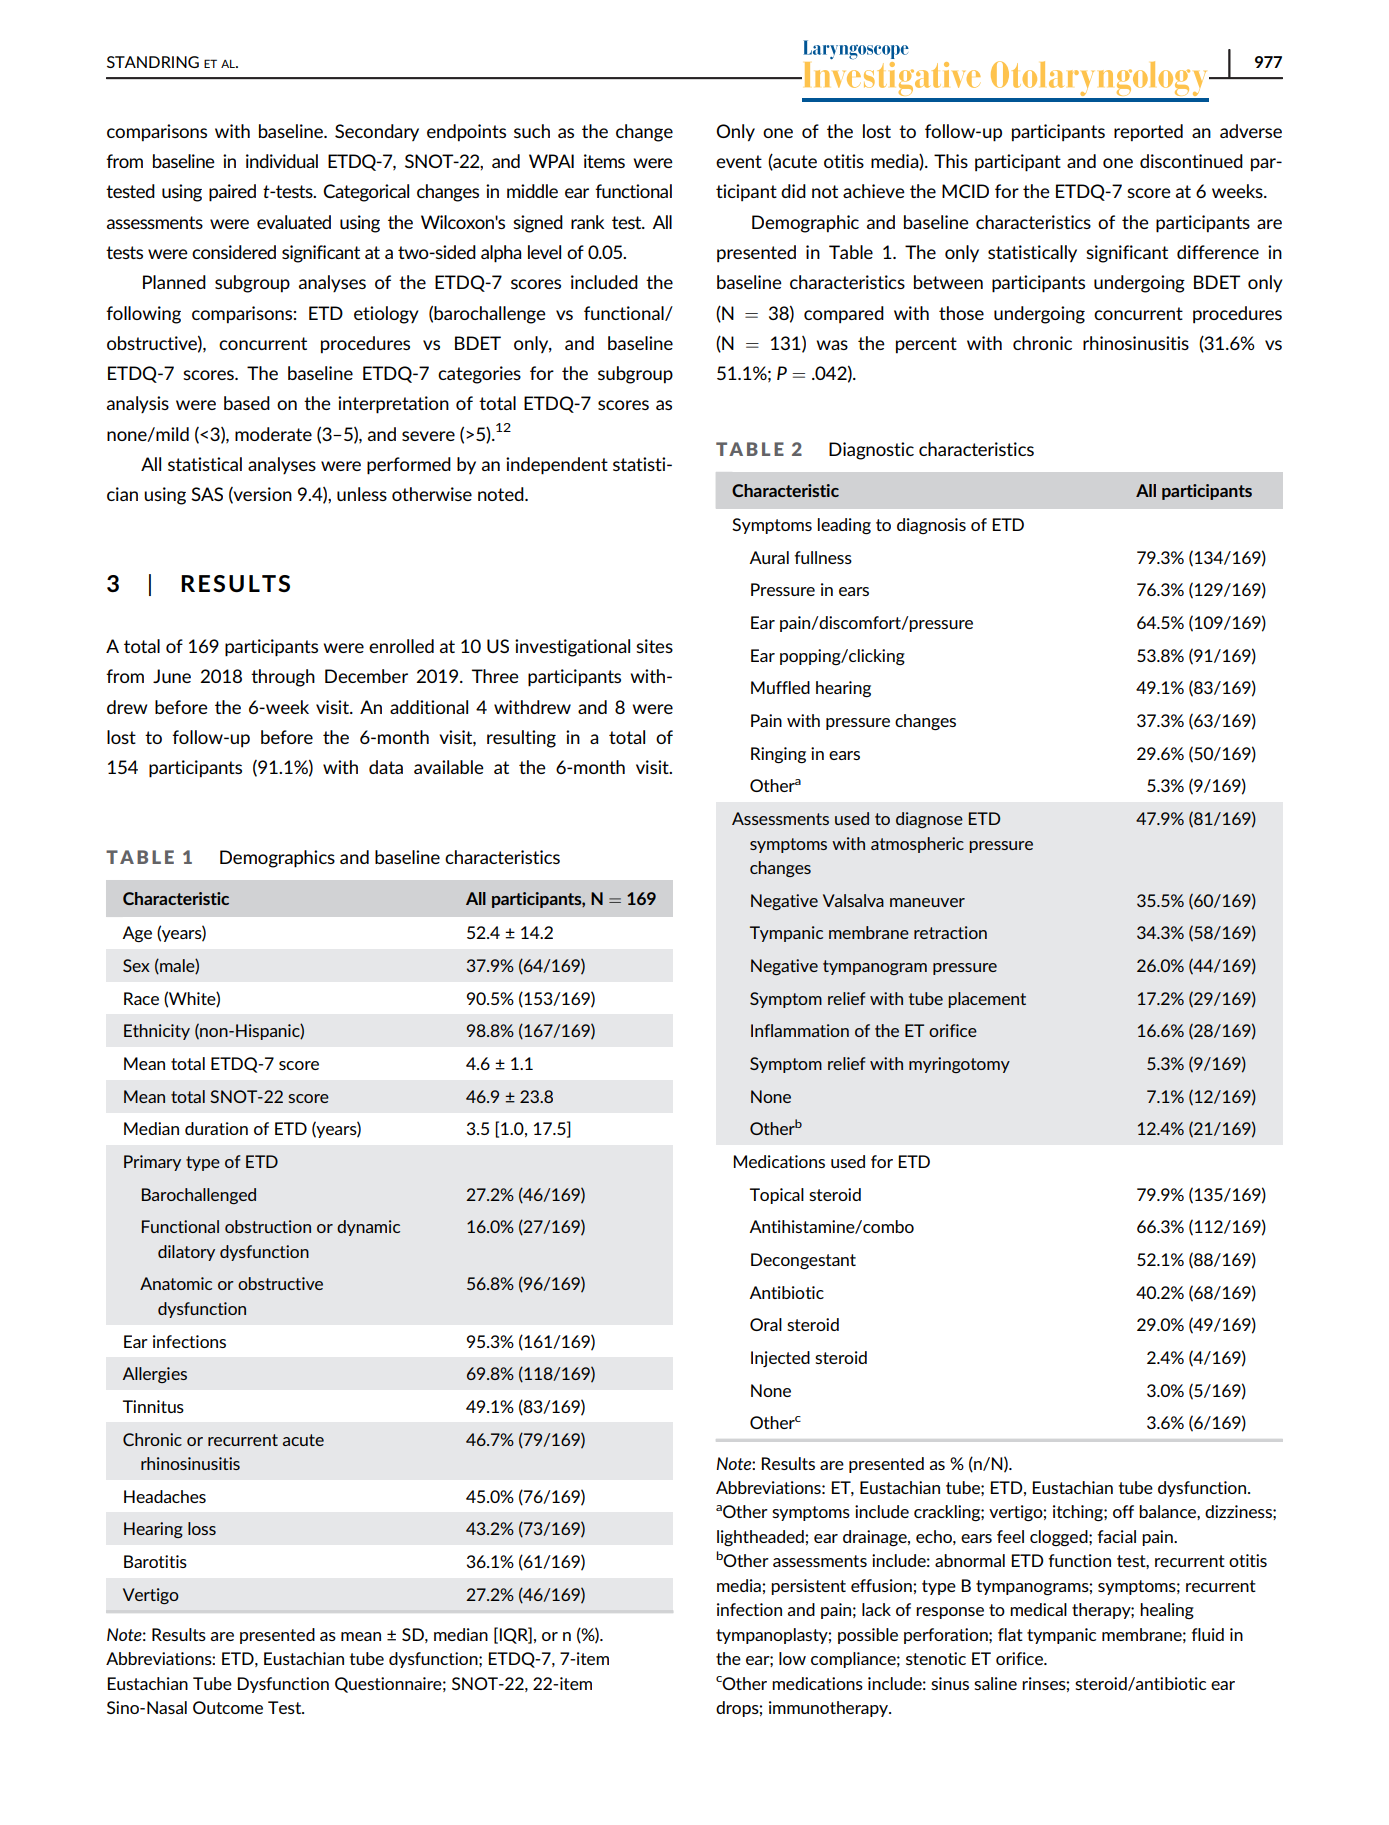  I want to click on data, so click(386, 767).
